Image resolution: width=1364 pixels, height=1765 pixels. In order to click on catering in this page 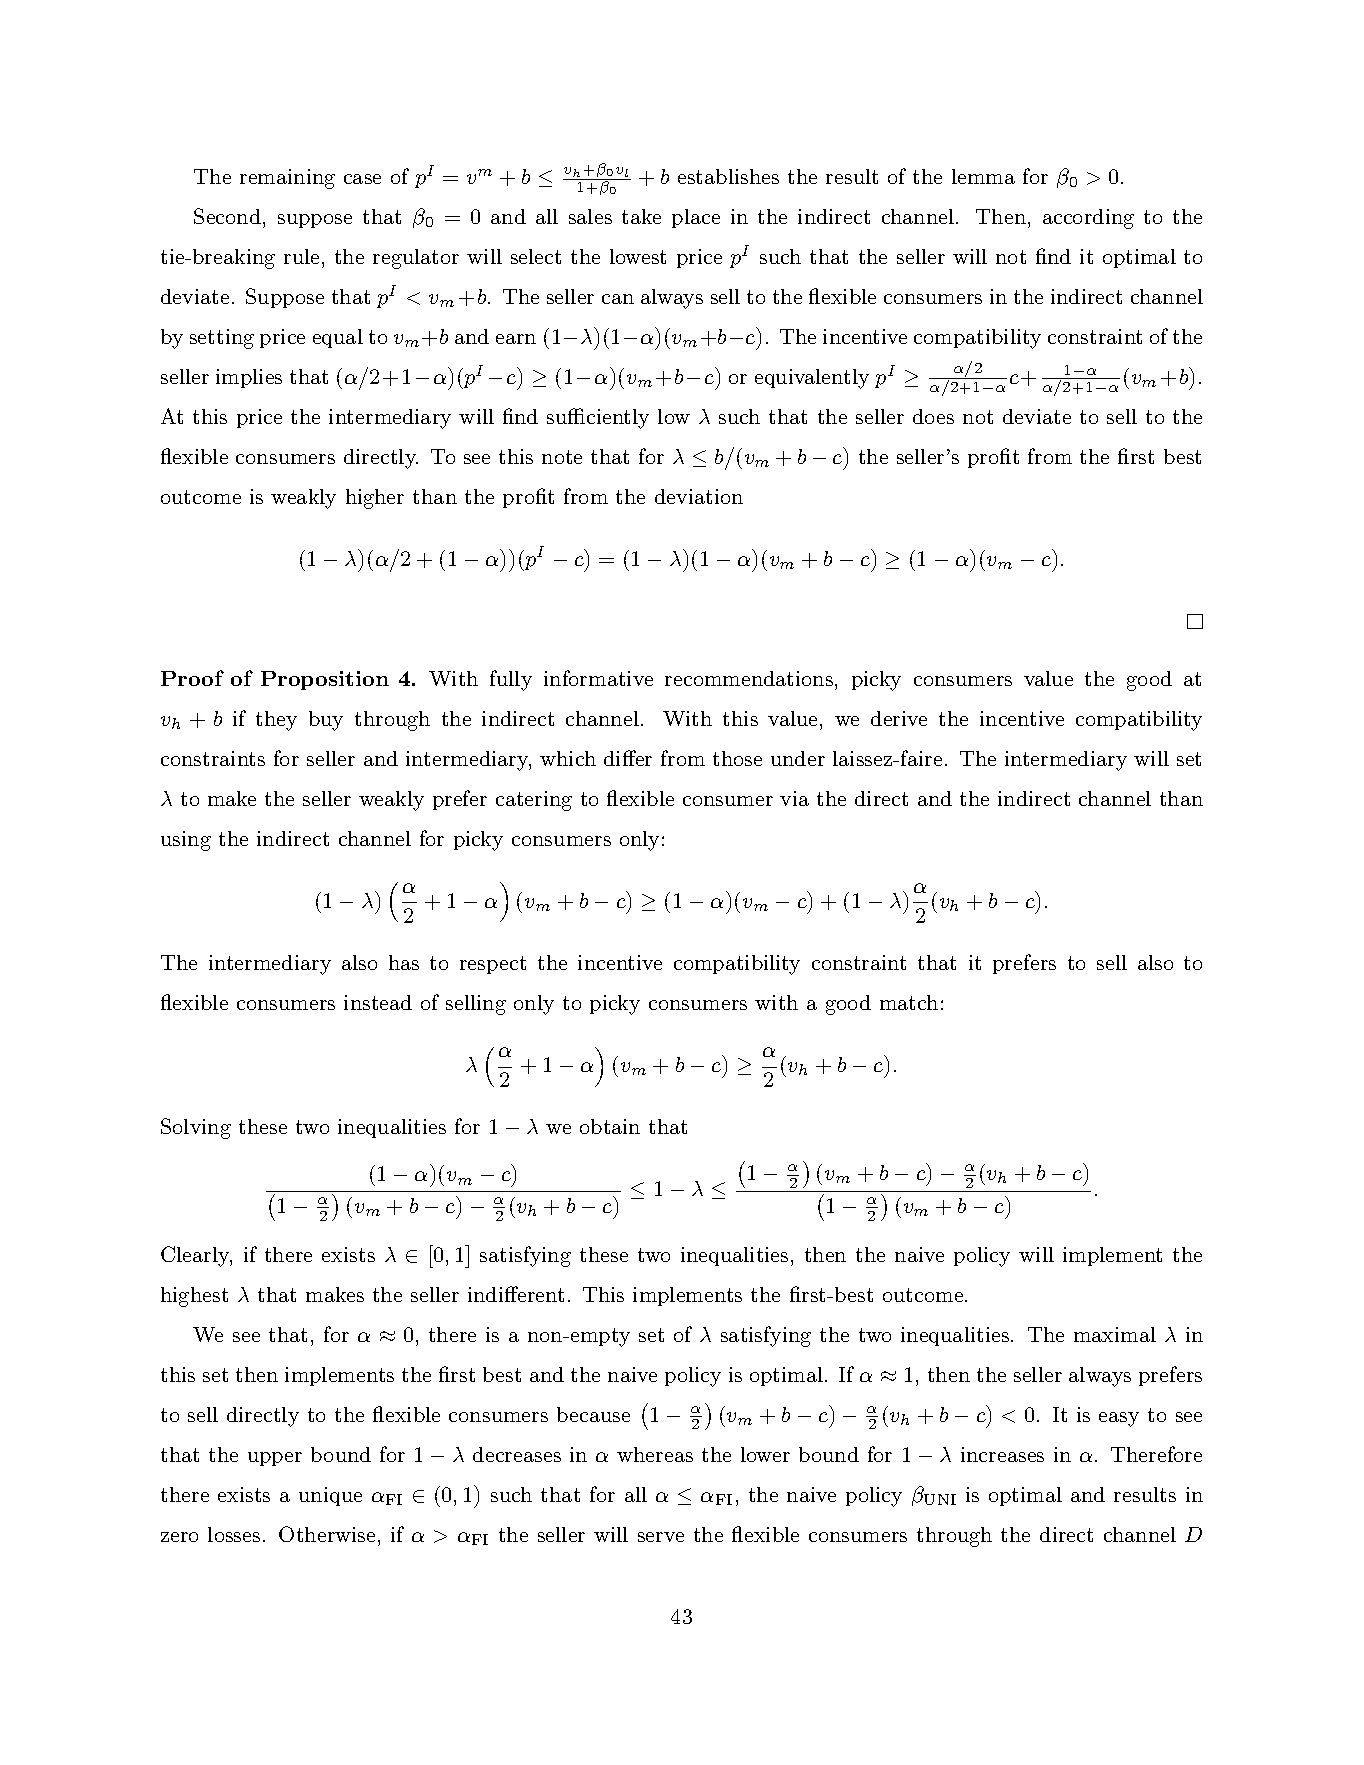, I will do `click(534, 801)`.
